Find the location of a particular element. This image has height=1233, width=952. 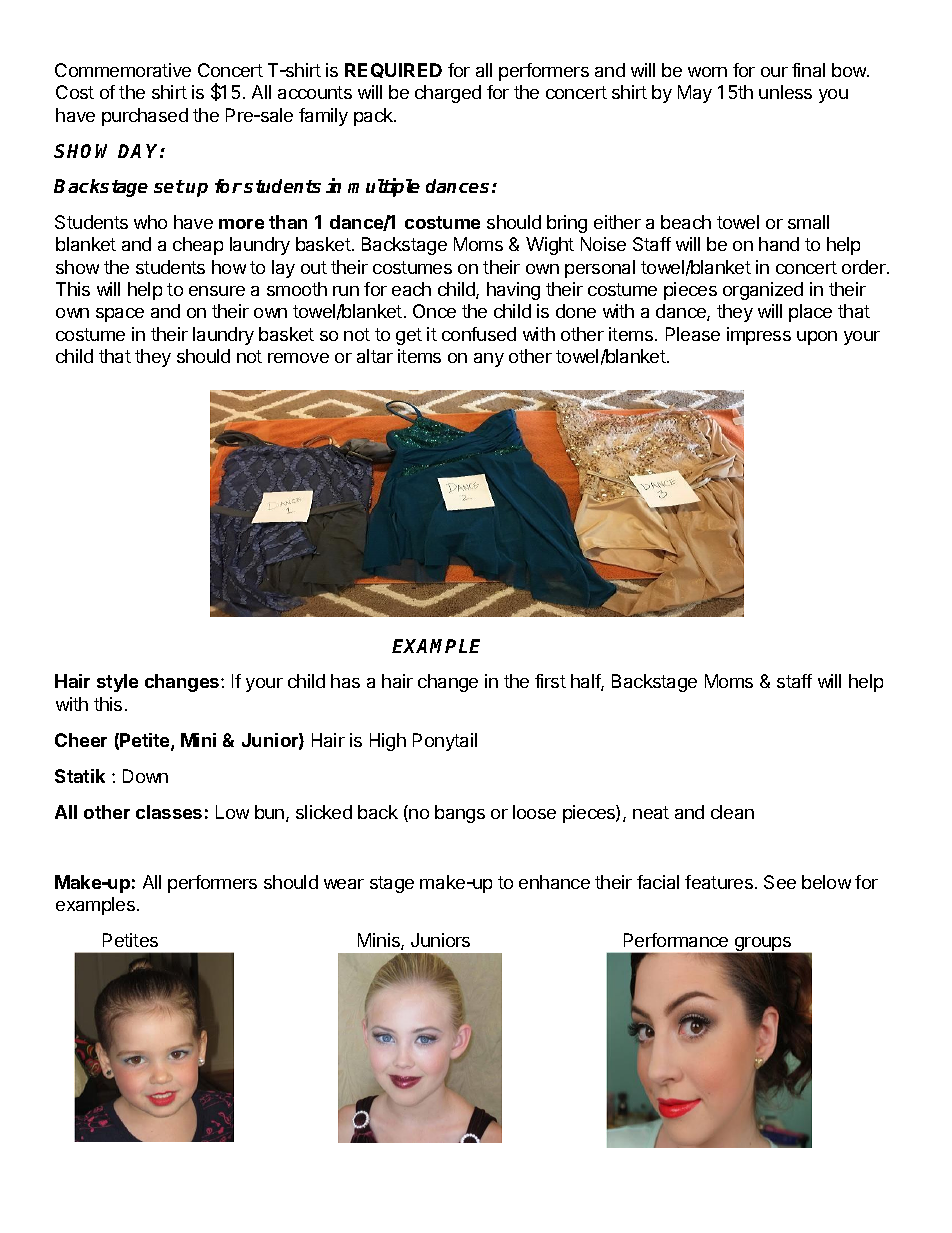

charged is located at coordinates (448, 94).
